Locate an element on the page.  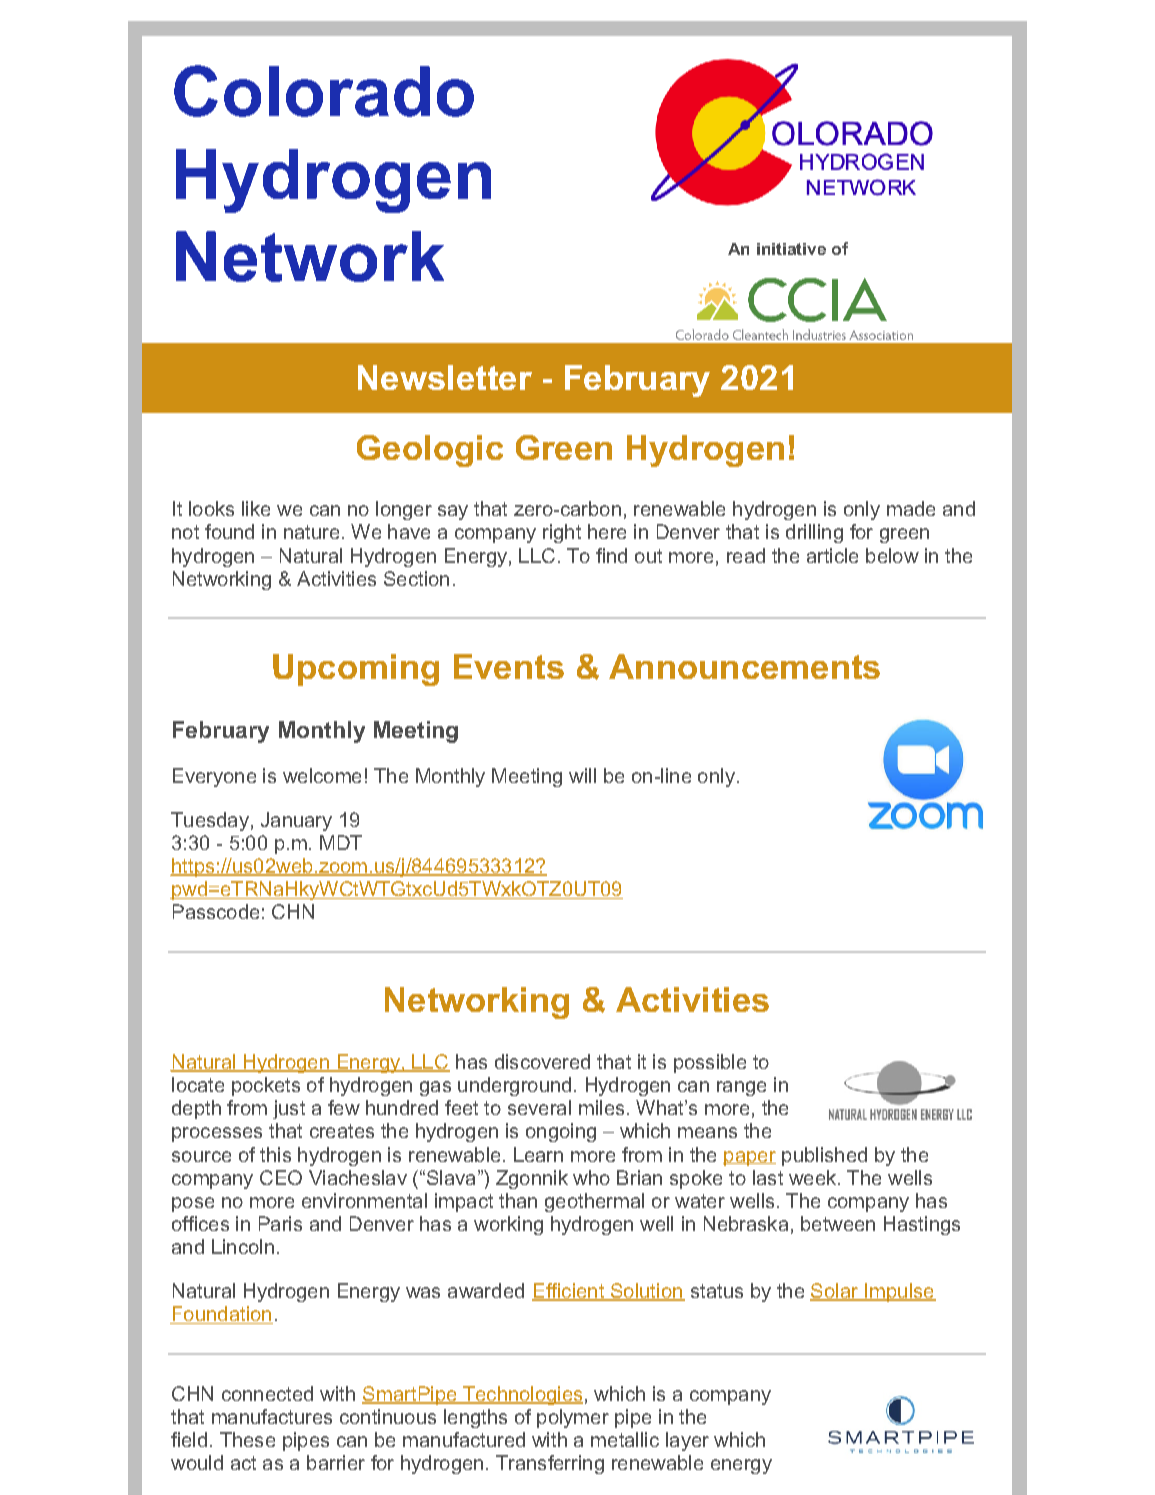
manufactures is located at coordinates (272, 1416).
